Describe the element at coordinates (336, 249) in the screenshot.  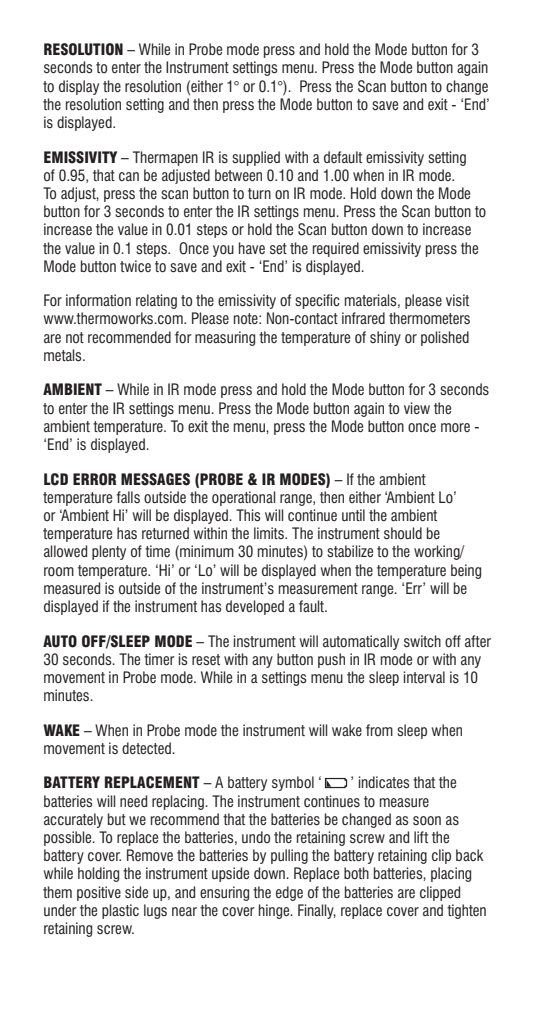
I see `required` at that location.
